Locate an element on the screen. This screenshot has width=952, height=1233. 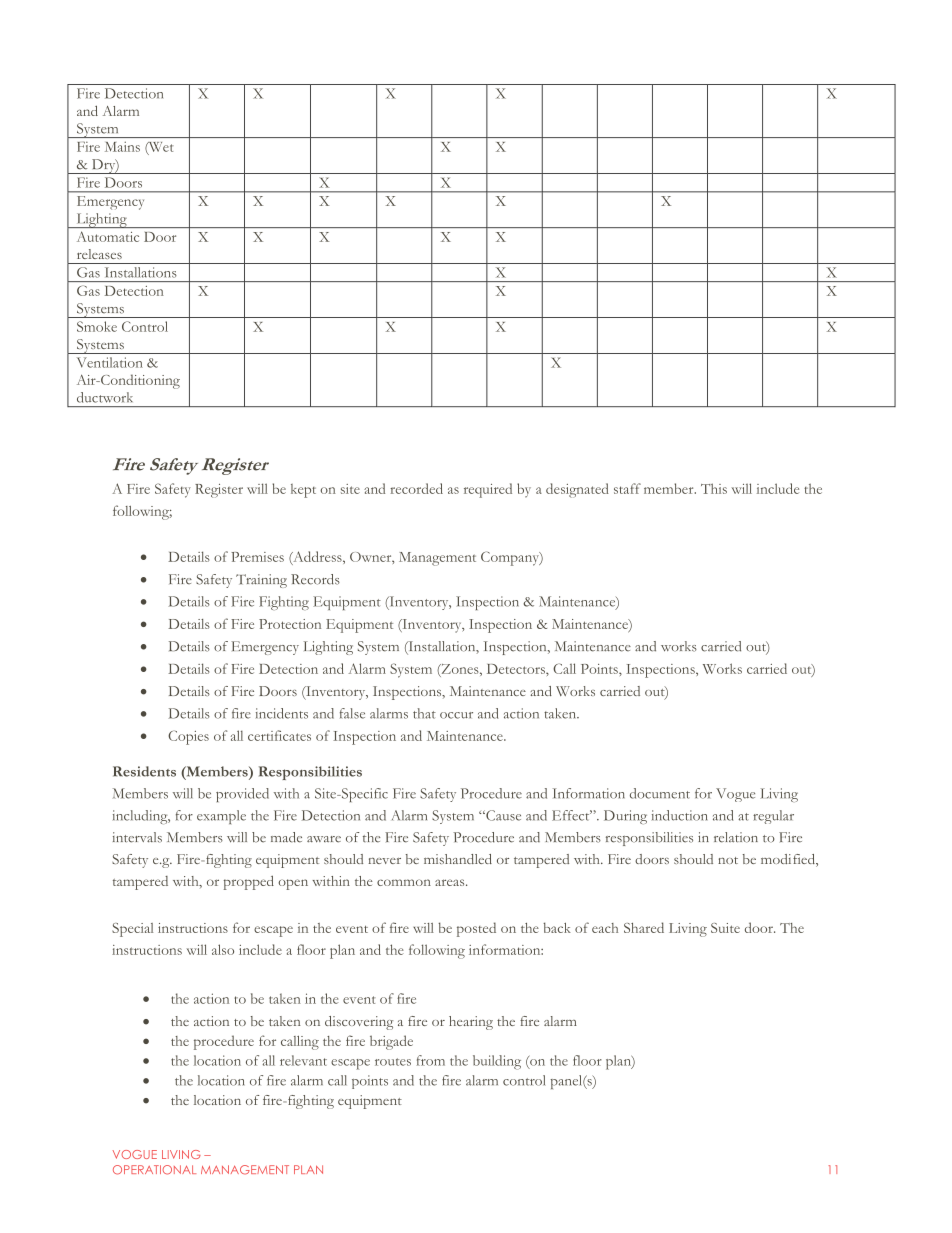
OPERATIONAL is located at coordinates (154, 1170).
